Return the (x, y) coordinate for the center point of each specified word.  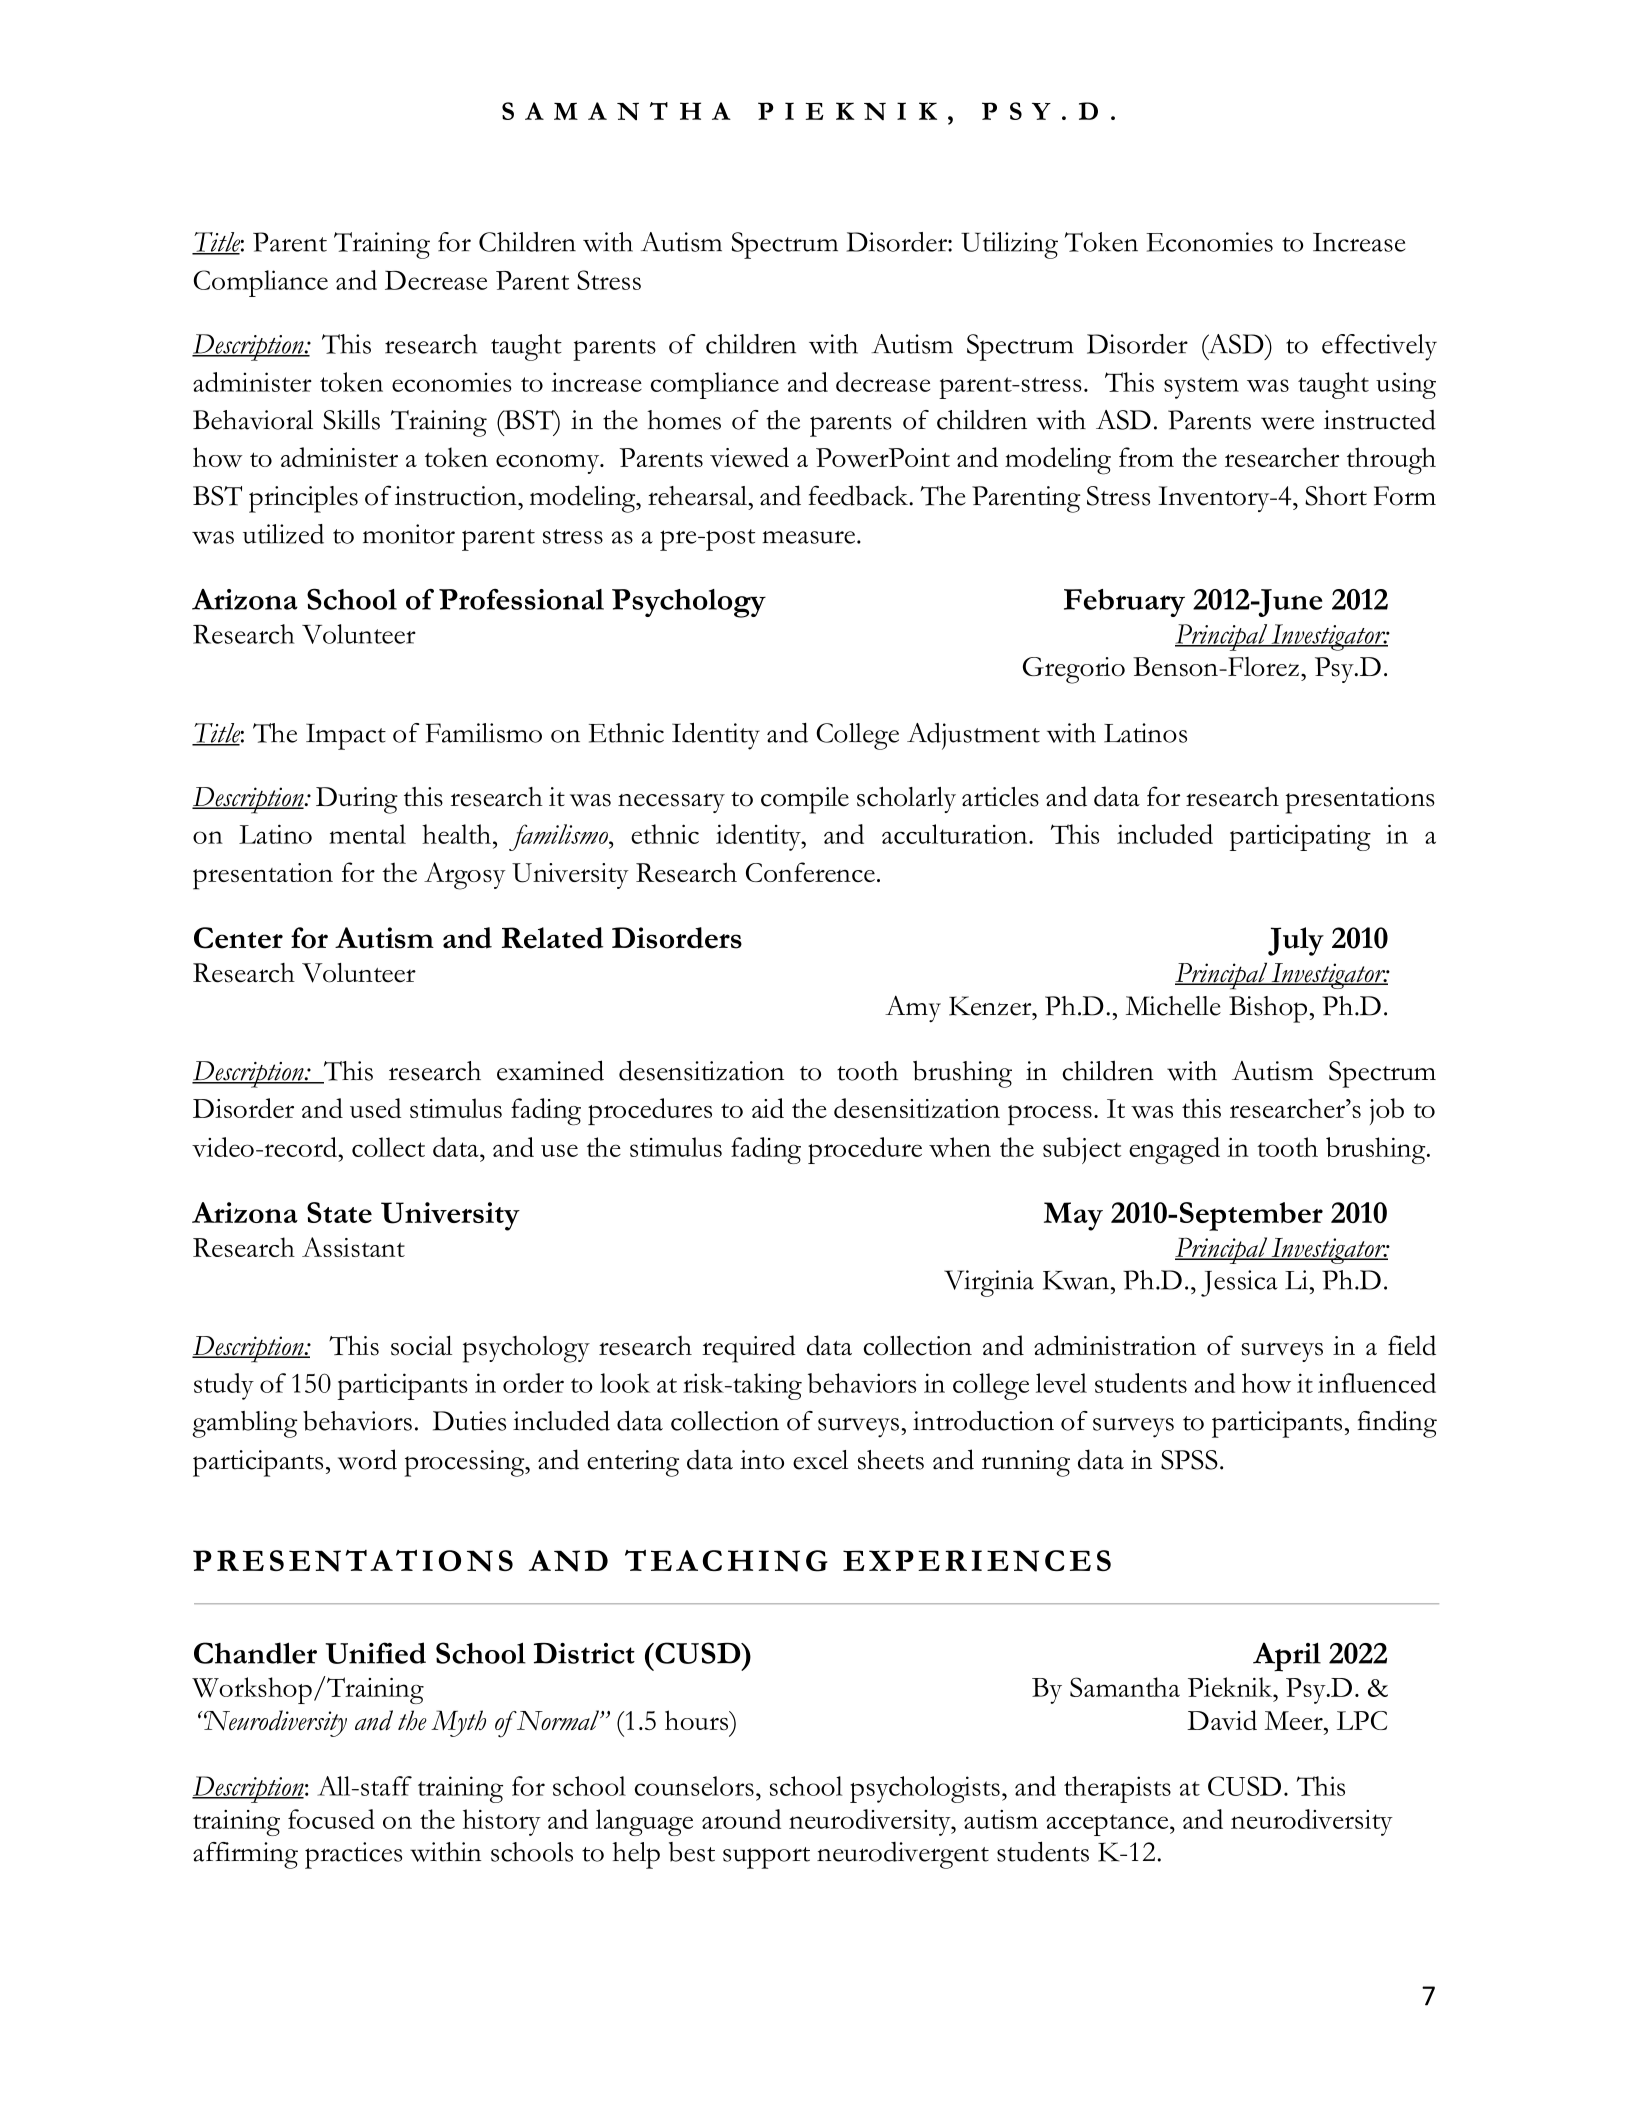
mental (367, 834)
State (339, 1212)
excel (820, 1460)
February (1124, 603)
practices (353, 1855)
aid (768, 1108)
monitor (409, 534)
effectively (1379, 347)
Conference (810, 872)
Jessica (1239, 1283)
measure (810, 537)
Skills (351, 420)
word (367, 1459)
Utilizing (1009, 245)
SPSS (1189, 1460)
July (1296, 941)
